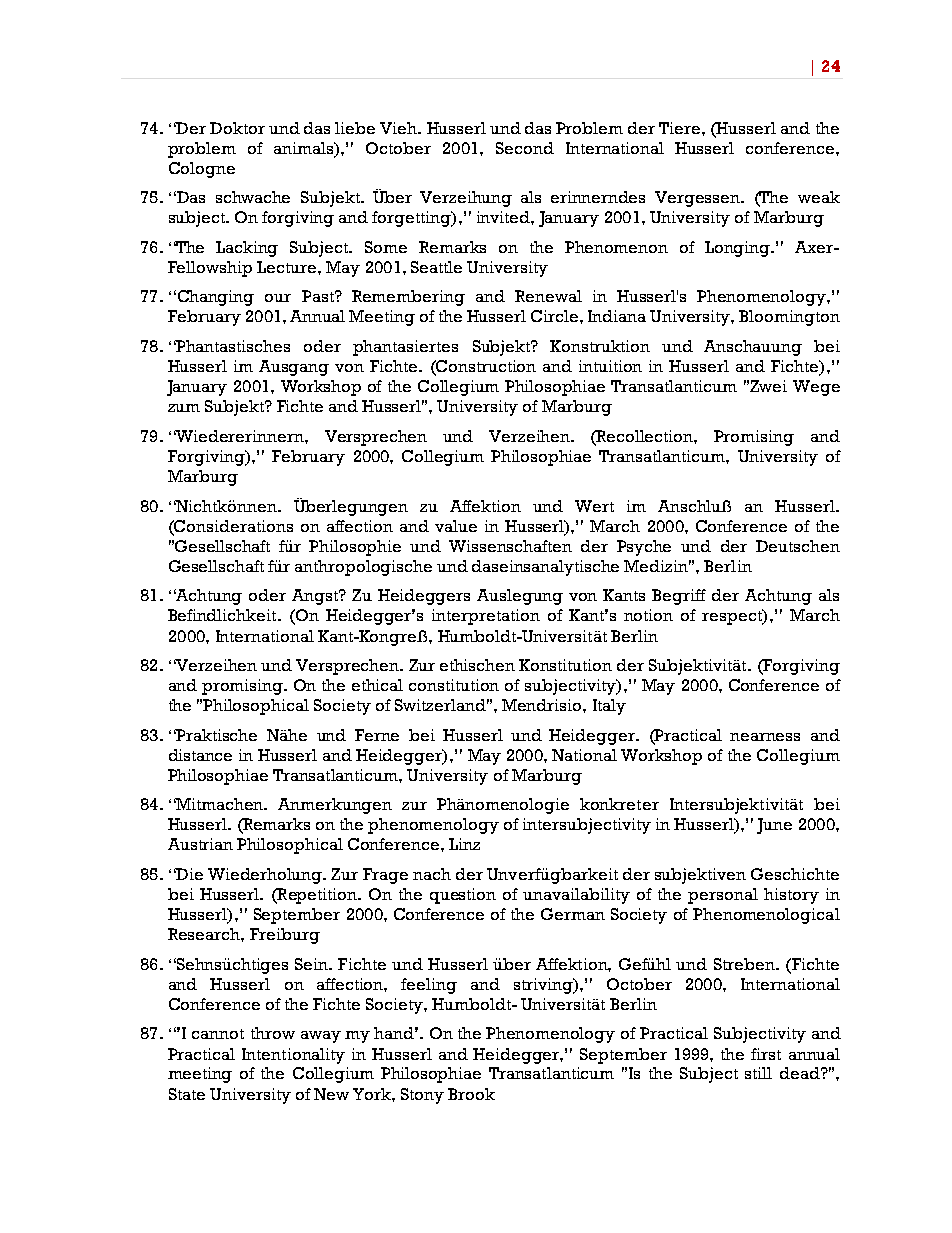 The image size is (952, 1233). I want to click on Angst, so click(316, 597).
